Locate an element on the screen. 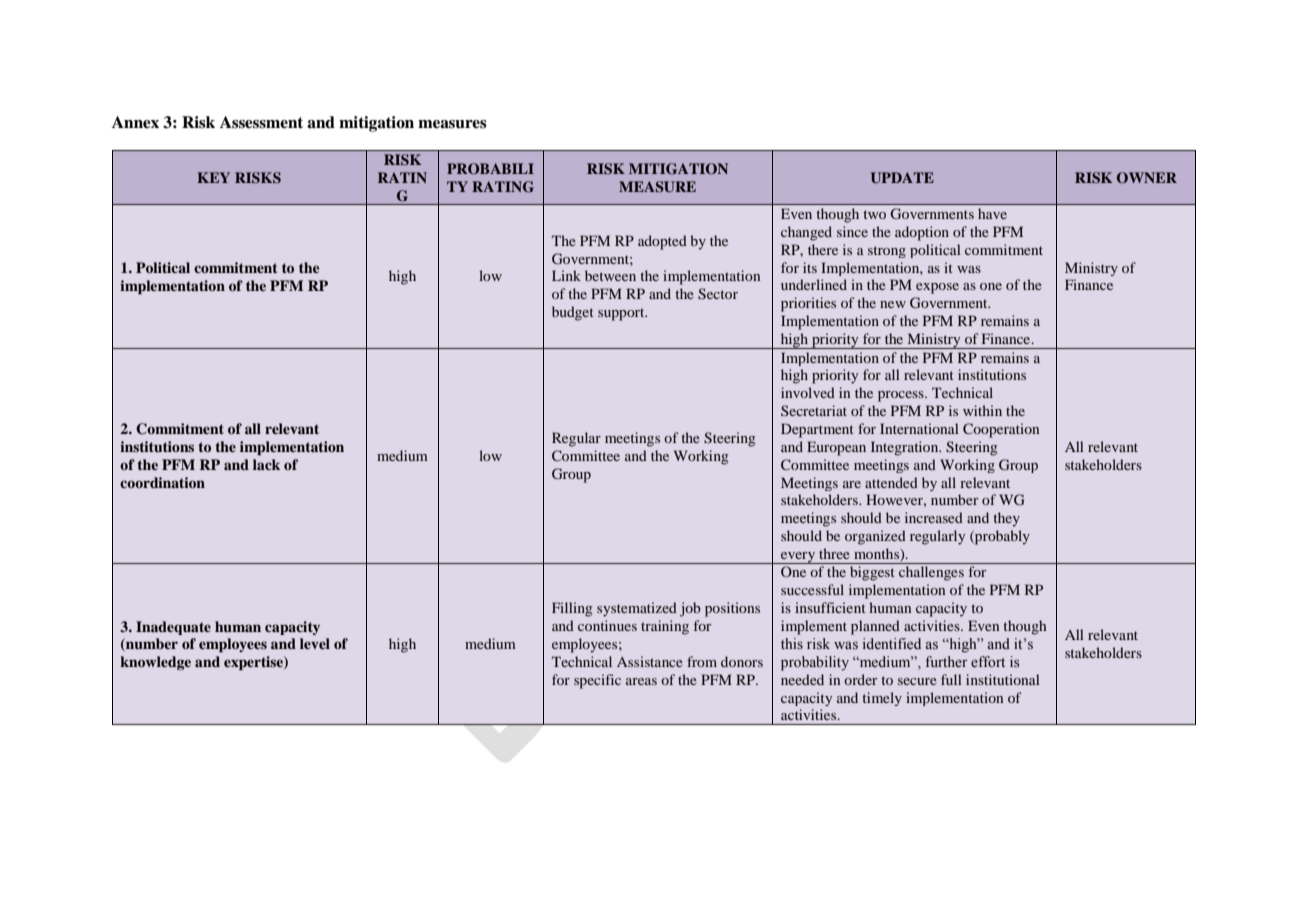  areas is located at coordinates (641, 681).
